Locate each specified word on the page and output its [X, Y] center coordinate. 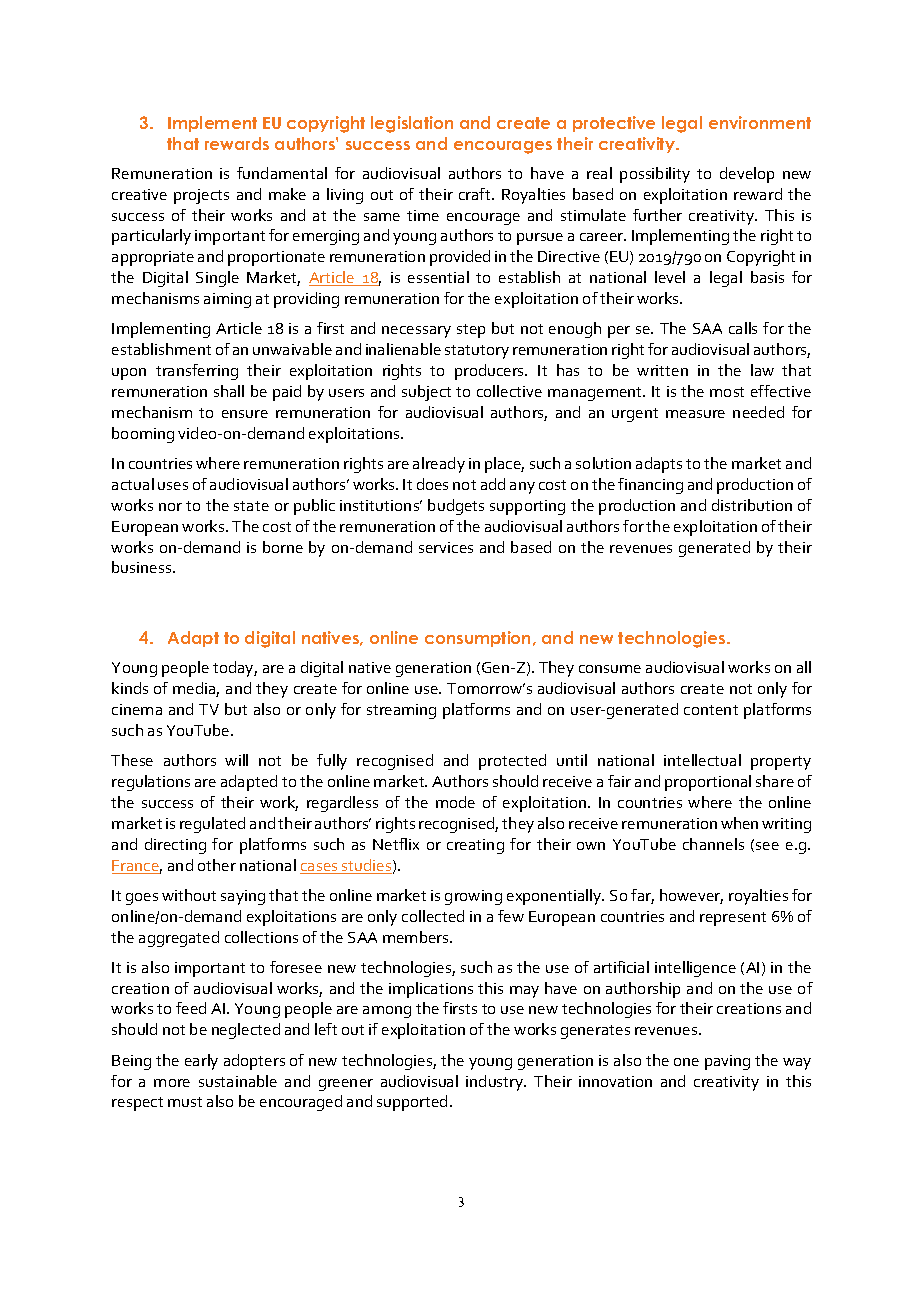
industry [496, 1083]
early [201, 1062]
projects [201, 196]
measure [695, 414]
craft [476, 194]
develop [747, 175]
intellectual [702, 760]
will [236, 760]
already [439, 465]
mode [455, 802]
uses [173, 486]
